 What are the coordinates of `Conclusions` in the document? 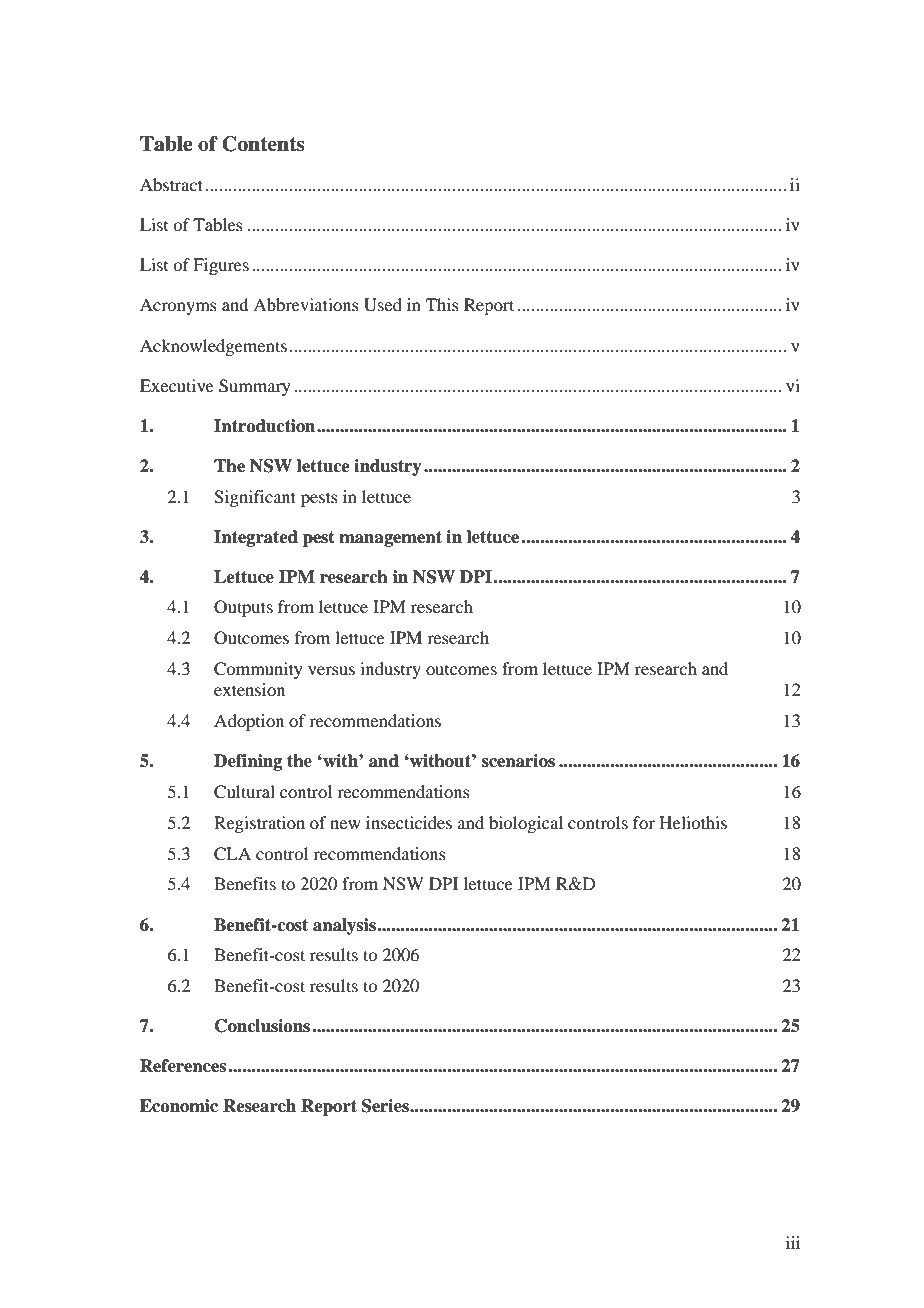 It's located at (262, 1026).
